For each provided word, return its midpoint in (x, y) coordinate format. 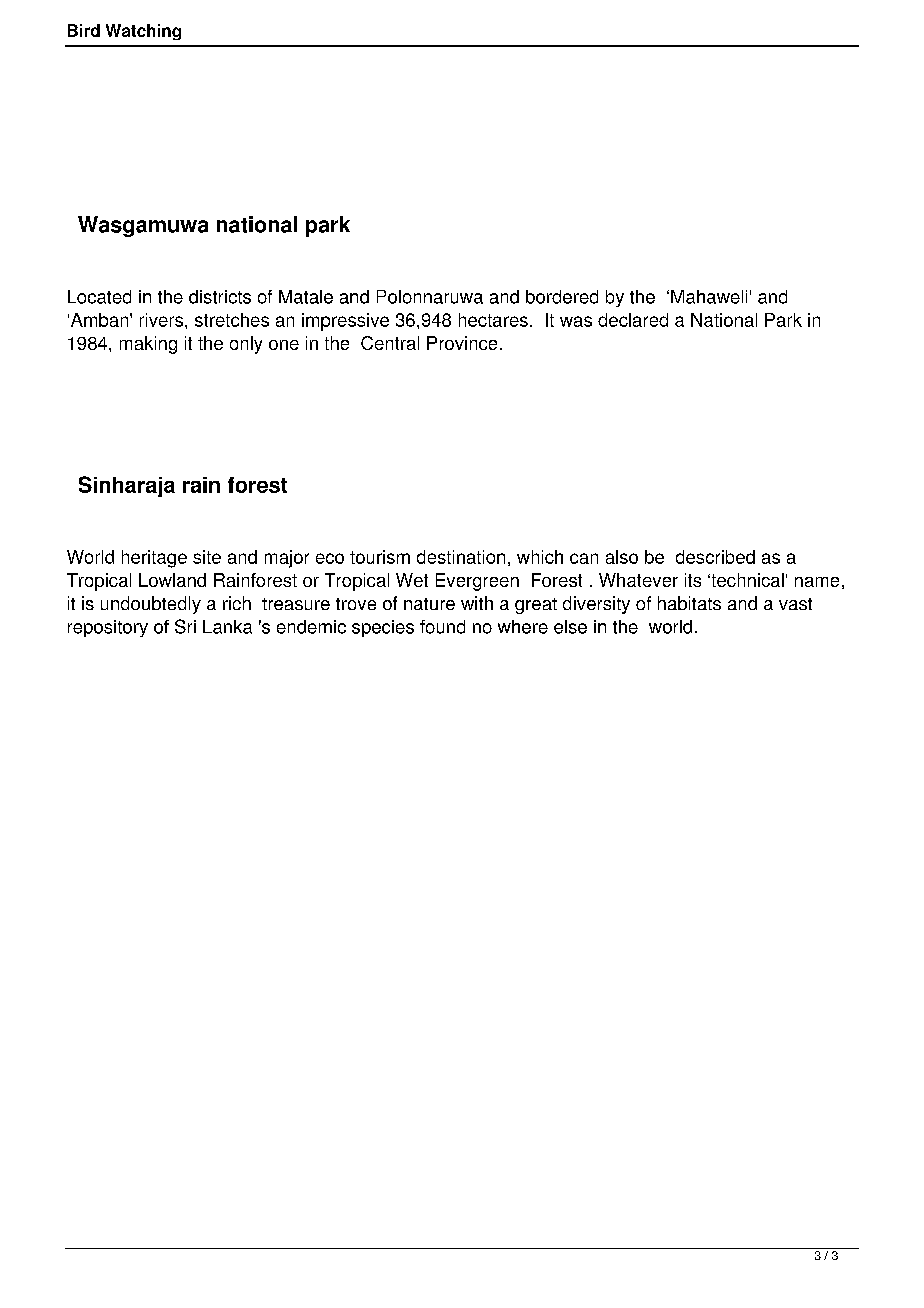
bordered (562, 297)
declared (633, 320)
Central (390, 343)
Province (462, 343)
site (207, 557)
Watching (143, 32)
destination (461, 557)
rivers (163, 320)
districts (220, 297)
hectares (493, 320)
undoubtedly (151, 605)
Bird (84, 30)
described (715, 557)
